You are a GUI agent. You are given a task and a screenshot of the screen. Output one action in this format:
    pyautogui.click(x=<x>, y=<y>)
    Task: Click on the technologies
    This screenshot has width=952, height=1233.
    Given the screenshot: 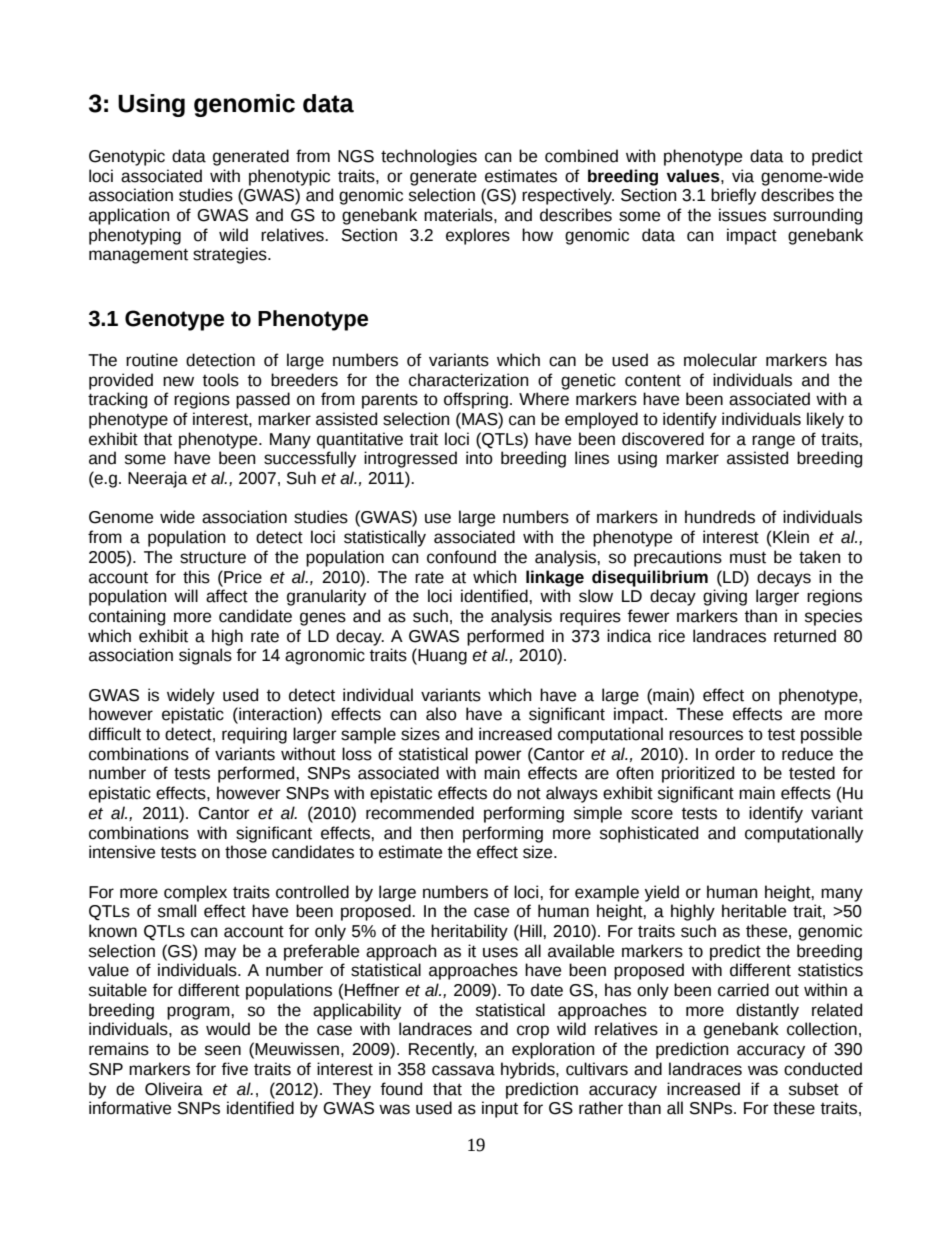 What is the action you would take?
    pyautogui.click(x=429, y=157)
